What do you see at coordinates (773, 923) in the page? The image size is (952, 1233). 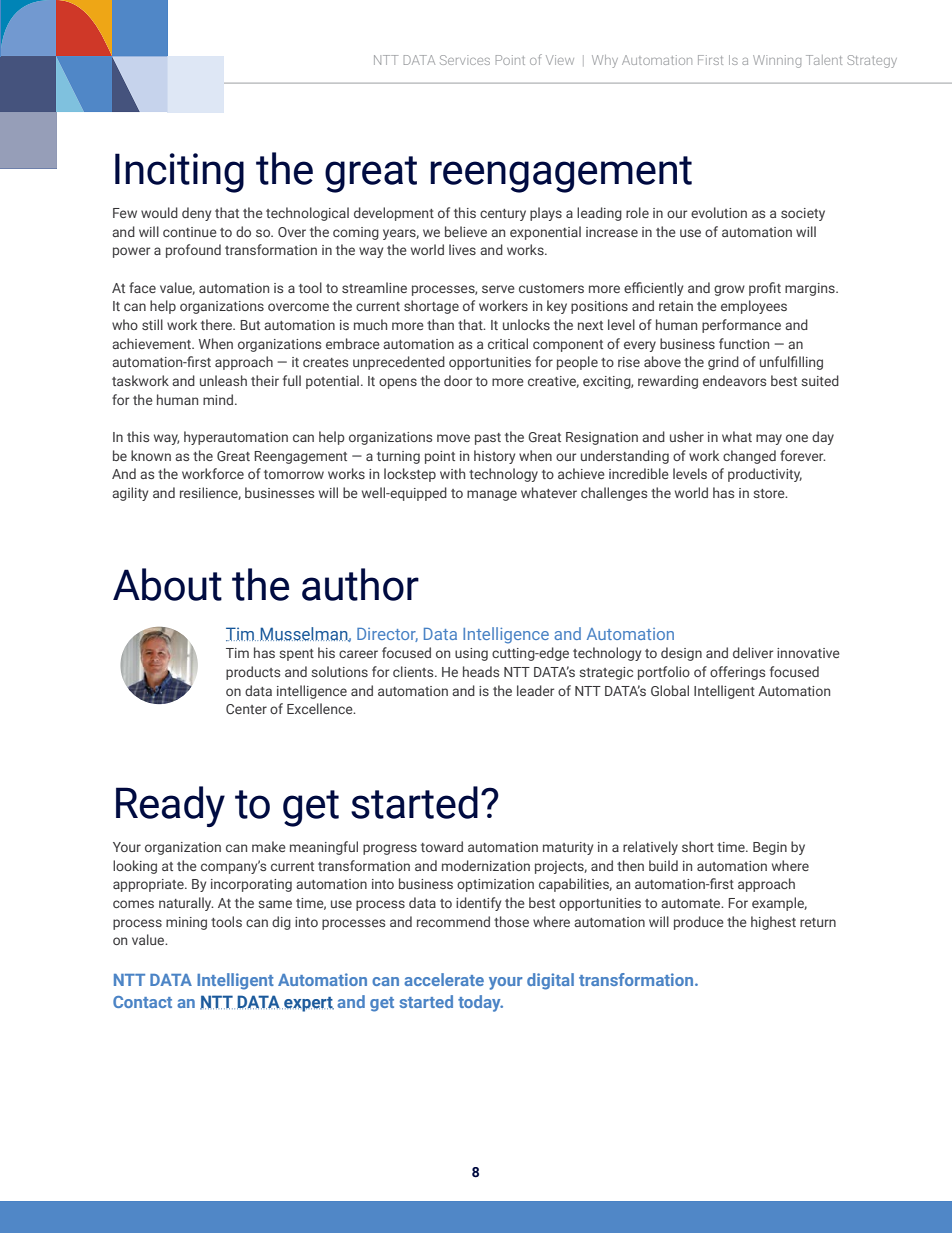 I see `highest` at bounding box center [773, 923].
